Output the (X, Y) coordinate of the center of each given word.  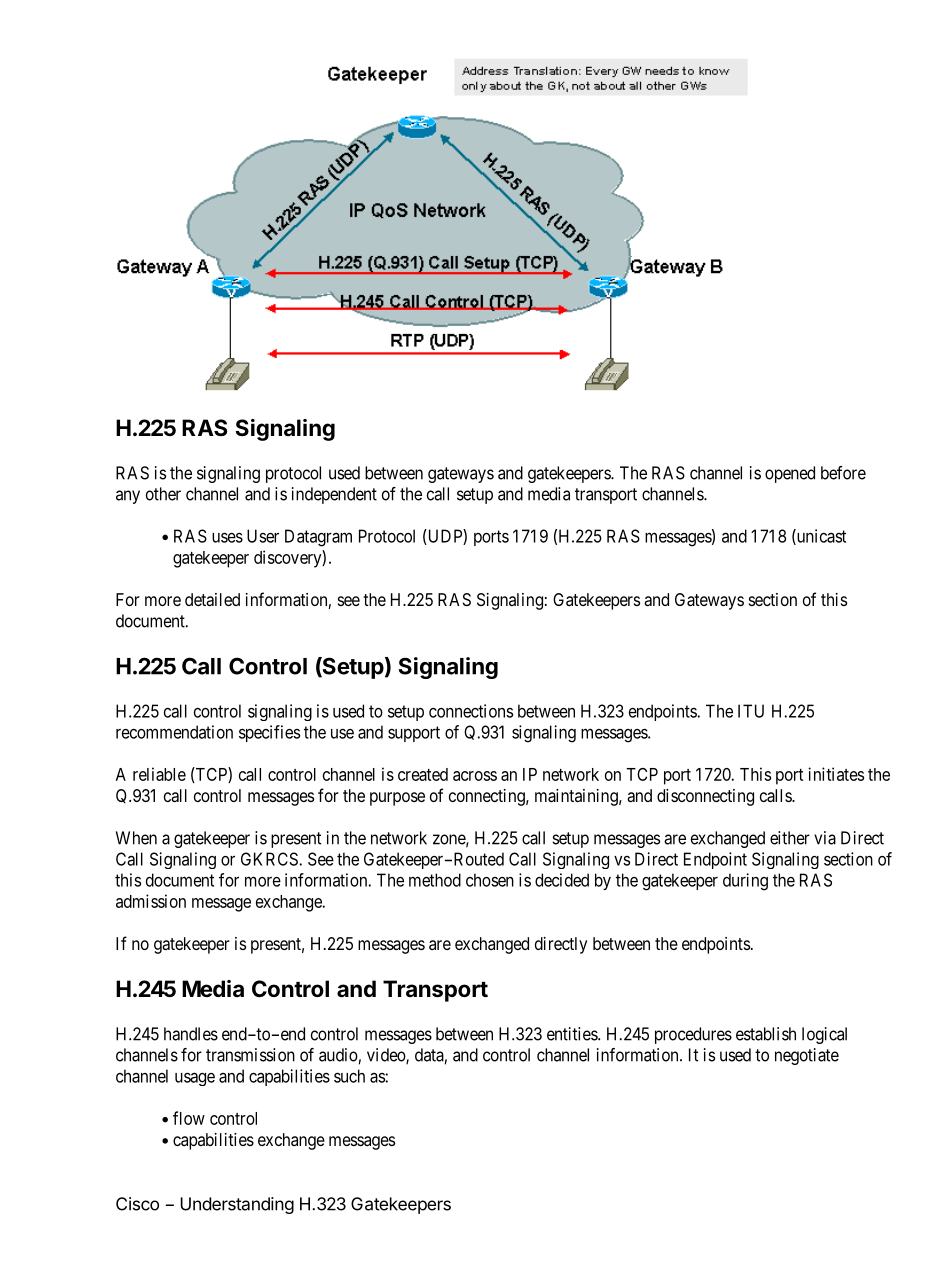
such (349, 1076)
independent (334, 495)
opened (790, 474)
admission (151, 901)
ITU (751, 711)
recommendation (174, 732)
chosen (490, 880)
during (745, 882)
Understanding (237, 1205)
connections (471, 711)
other (163, 494)
